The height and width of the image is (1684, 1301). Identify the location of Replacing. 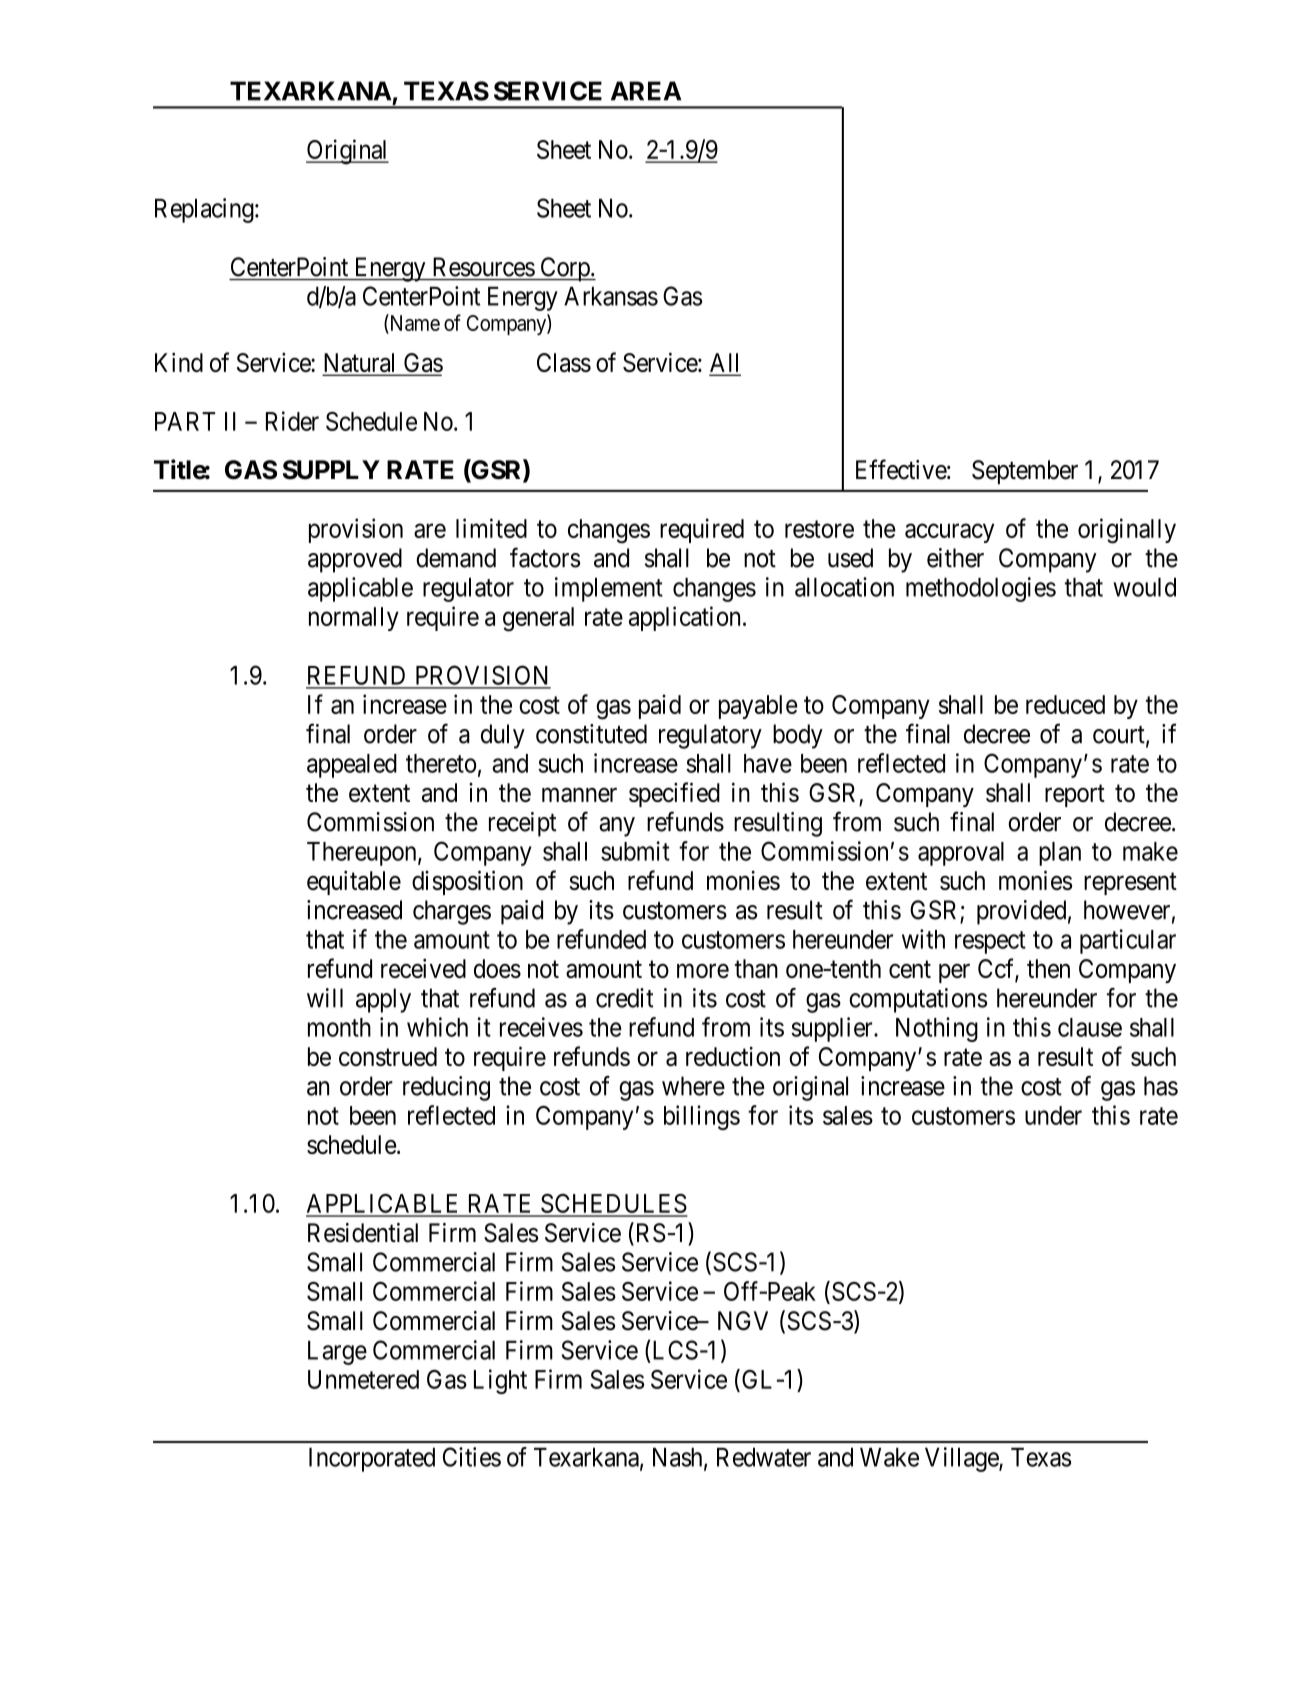
(205, 210).
